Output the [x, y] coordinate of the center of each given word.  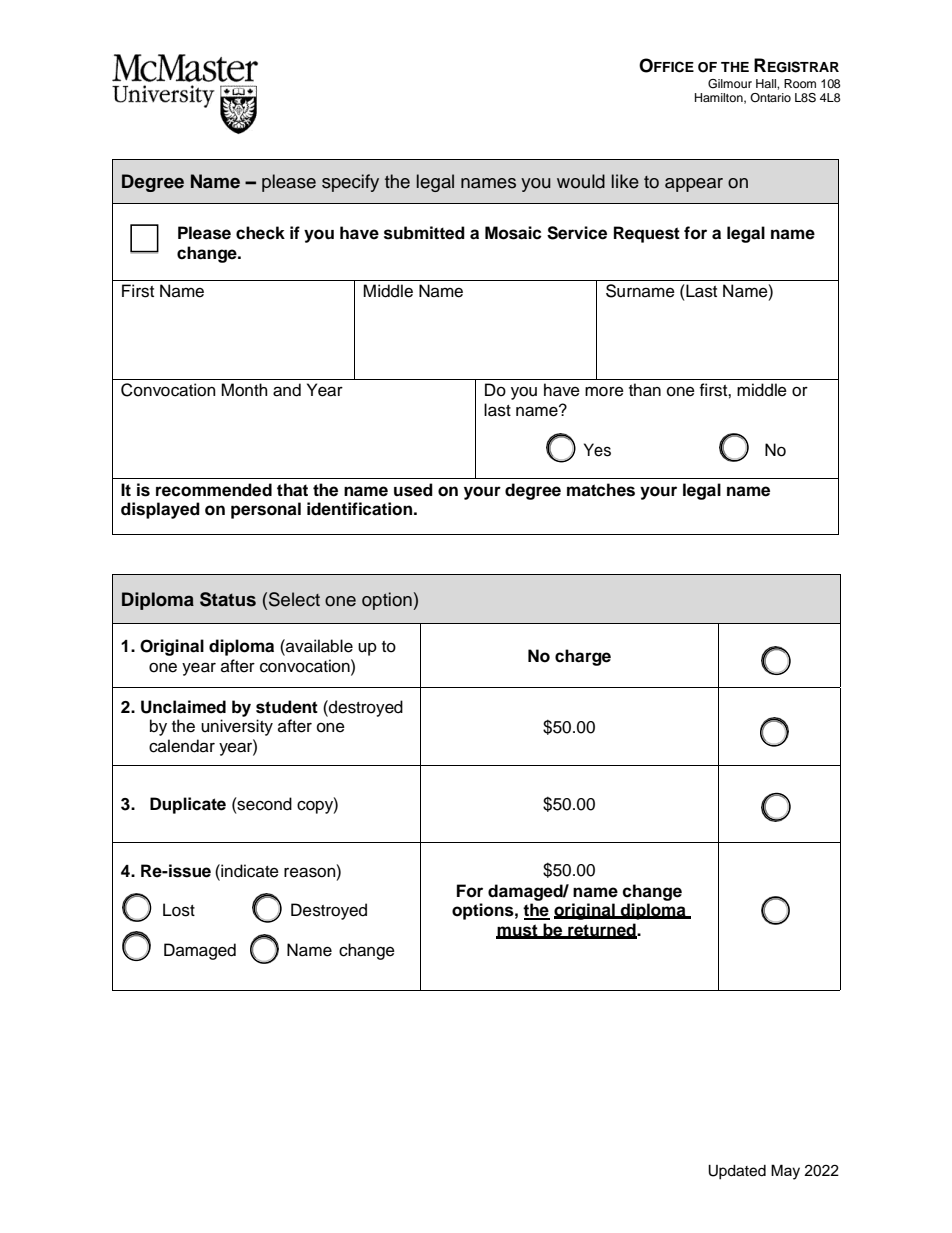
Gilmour [730, 84]
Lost [179, 910]
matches [601, 490]
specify [350, 183]
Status [228, 599]
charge [583, 657]
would [581, 181]
